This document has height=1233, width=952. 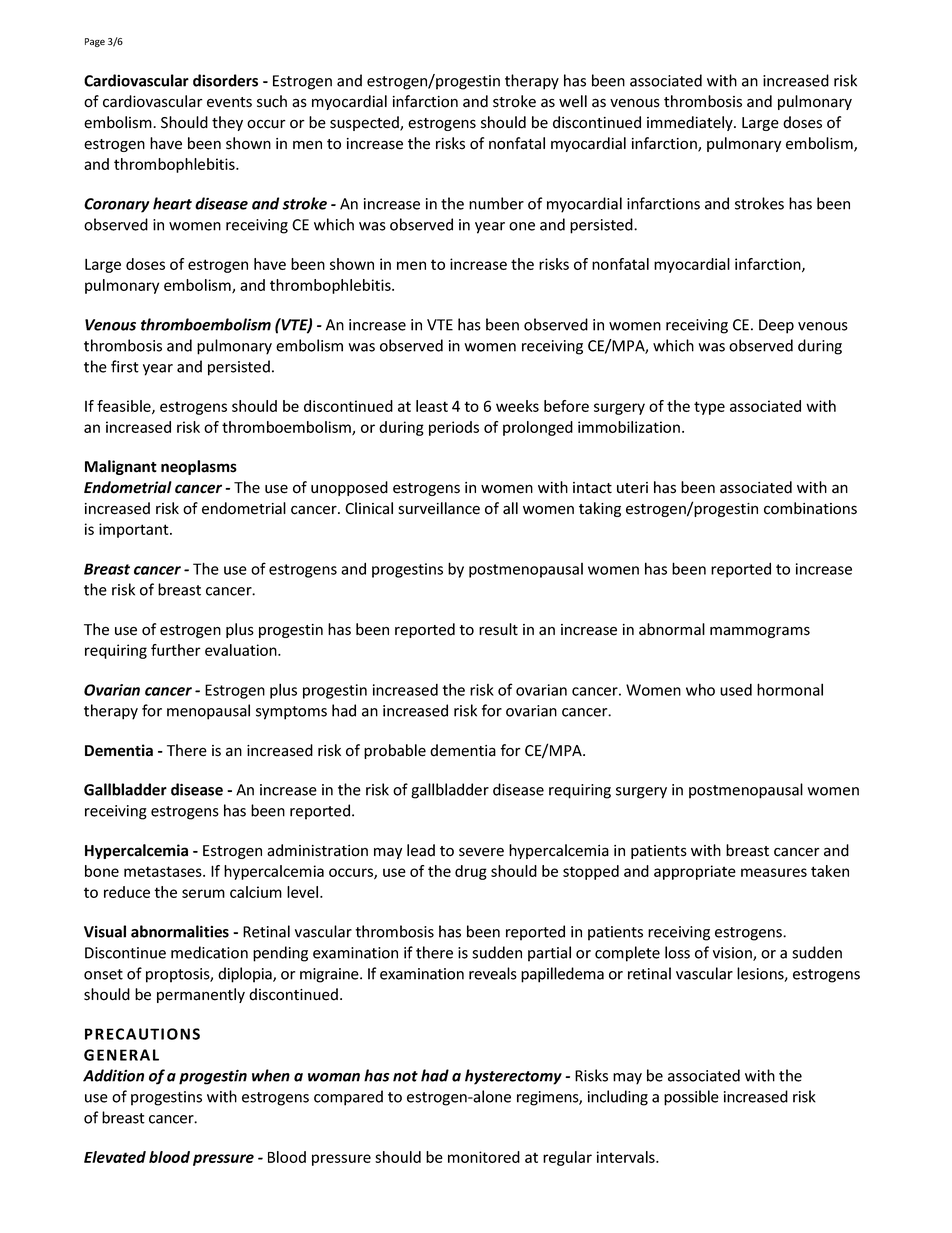 What do you see at coordinates (365, 123) in the document?
I see `suspected` at bounding box center [365, 123].
